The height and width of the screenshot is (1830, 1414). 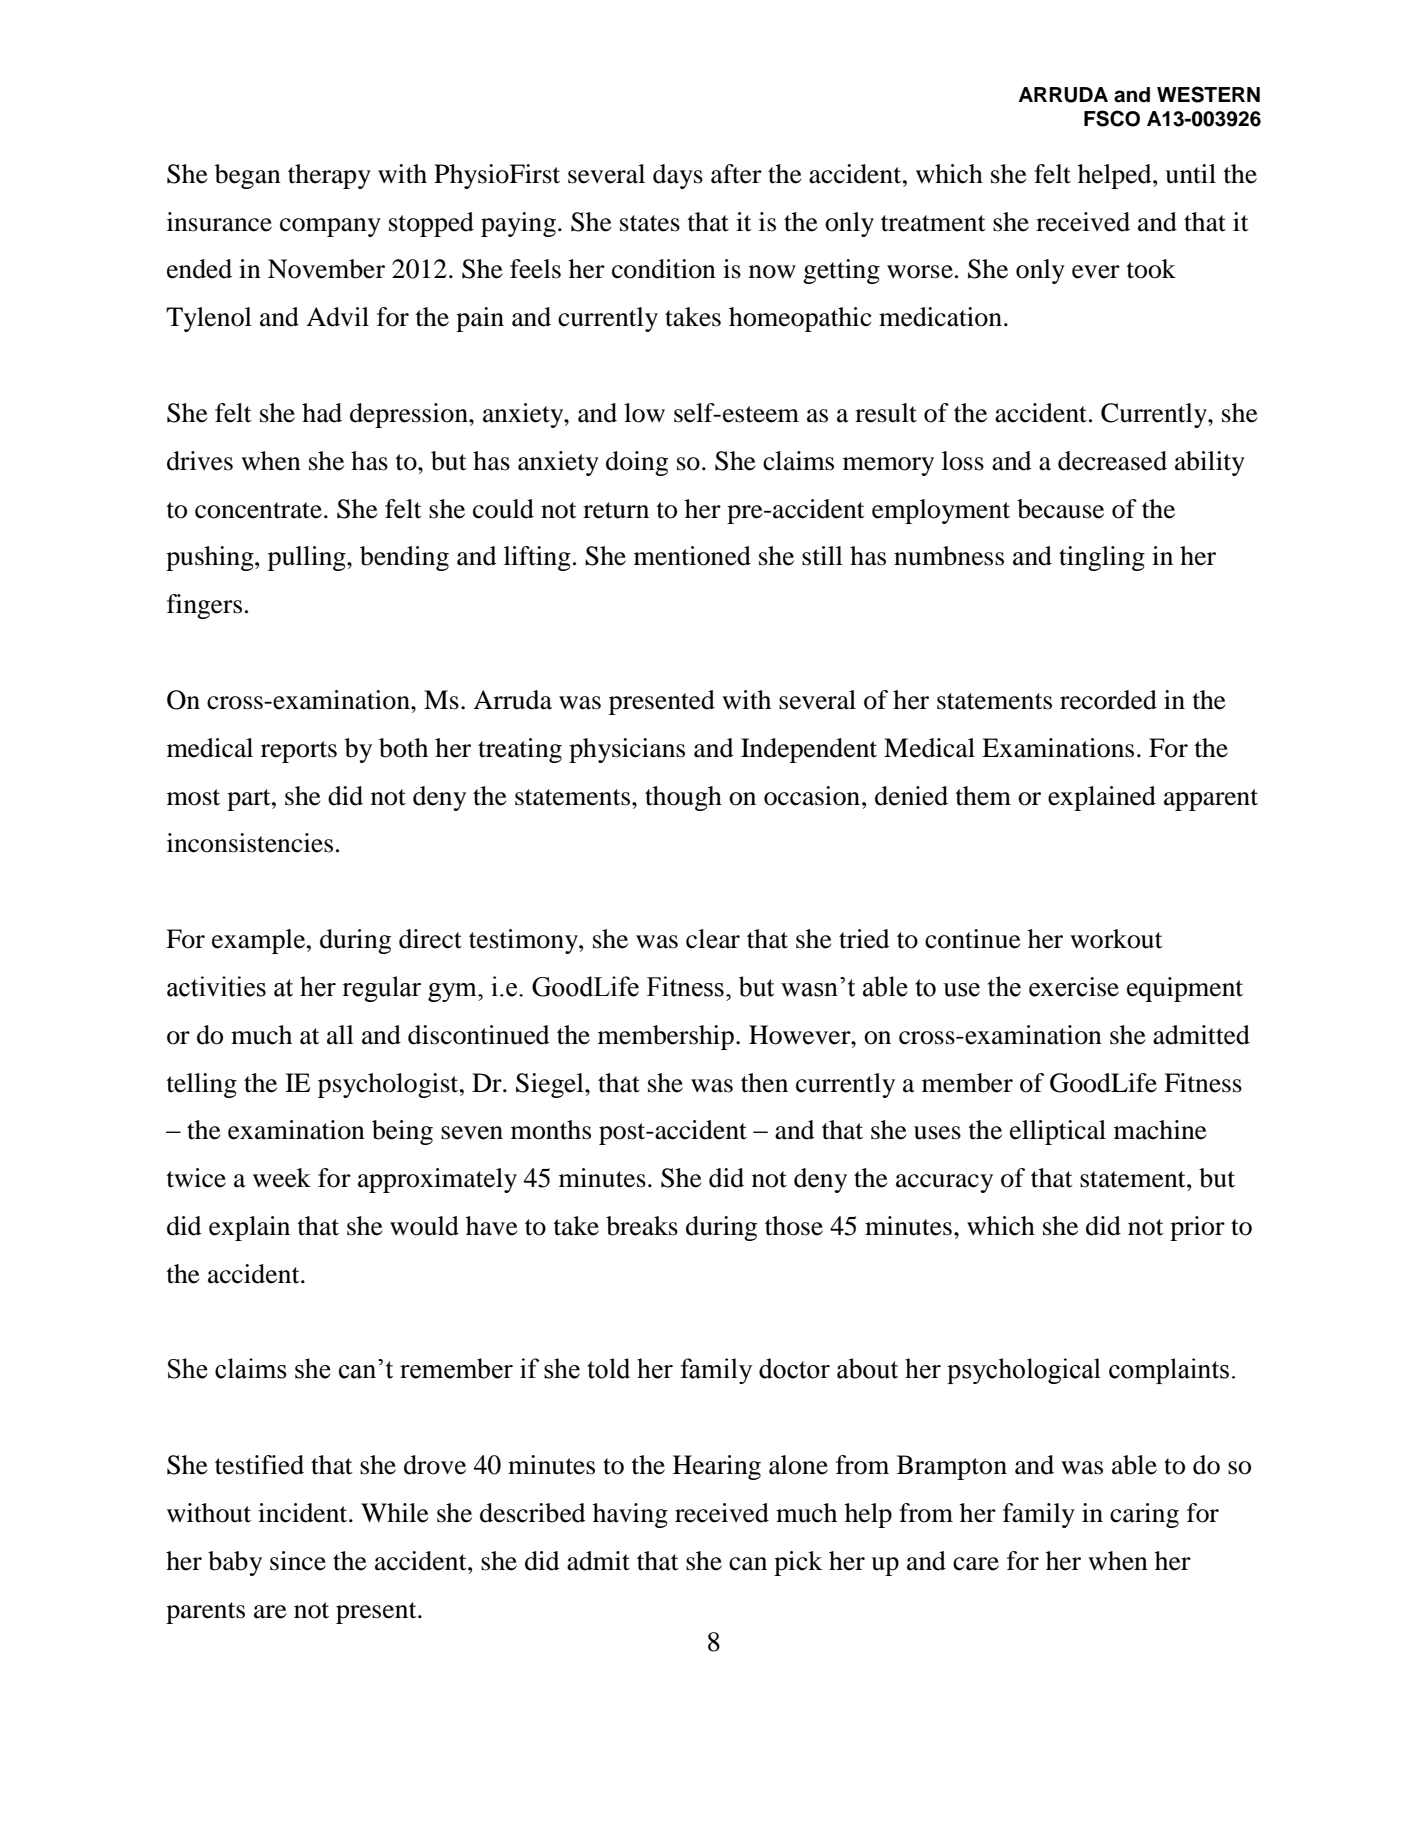 I want to click on recorded, so click(x=1108, y=700).
